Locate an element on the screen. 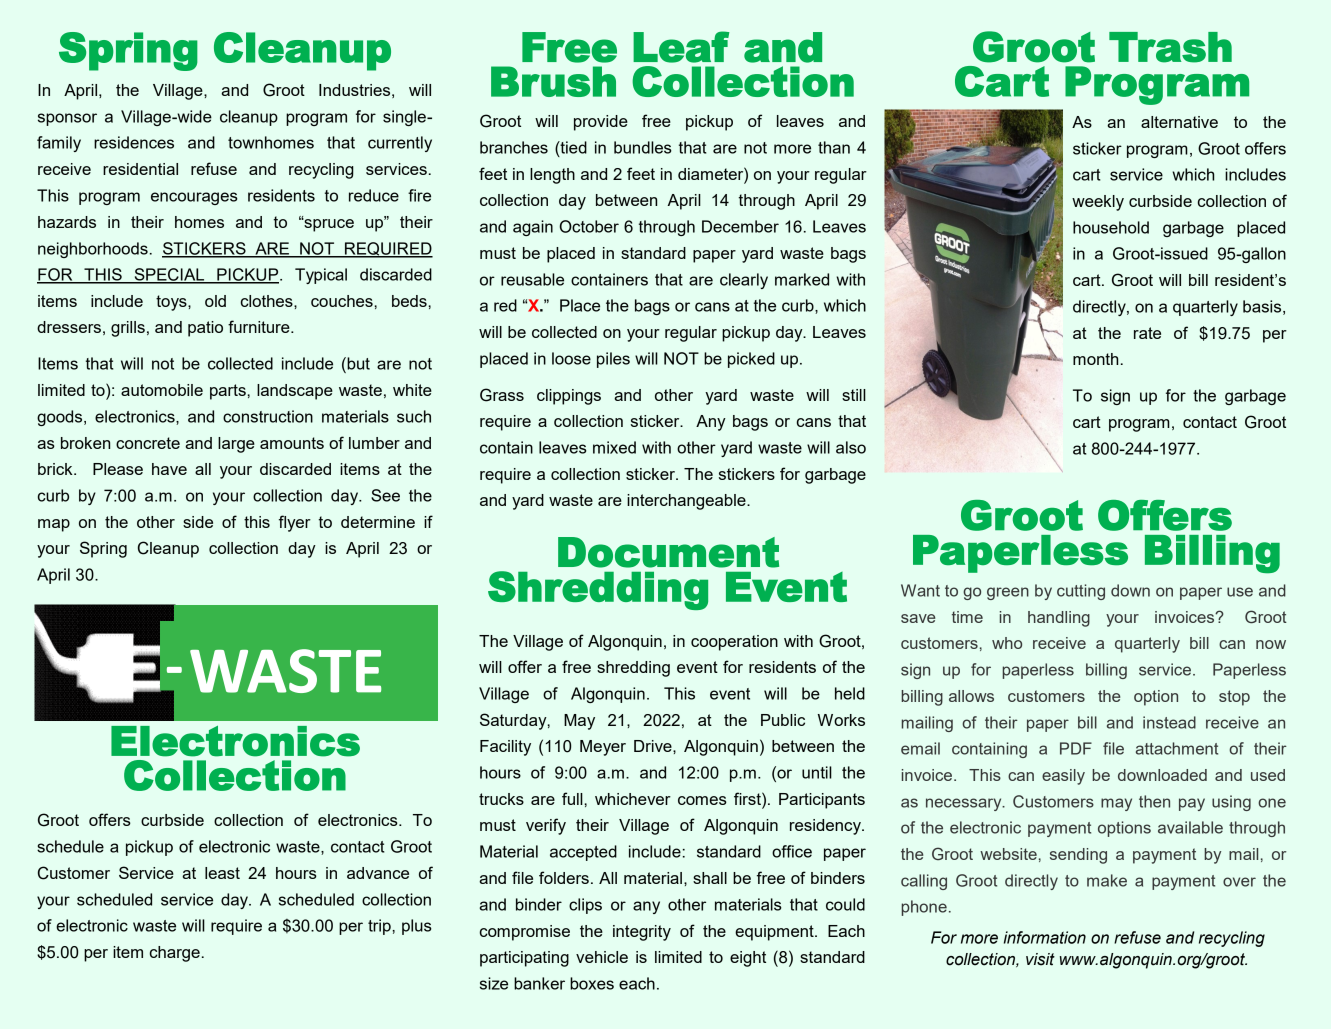 Image resolution: width=1331 pixels, height=1029 pixels. sponsor is located at coordinates (67, 119).
